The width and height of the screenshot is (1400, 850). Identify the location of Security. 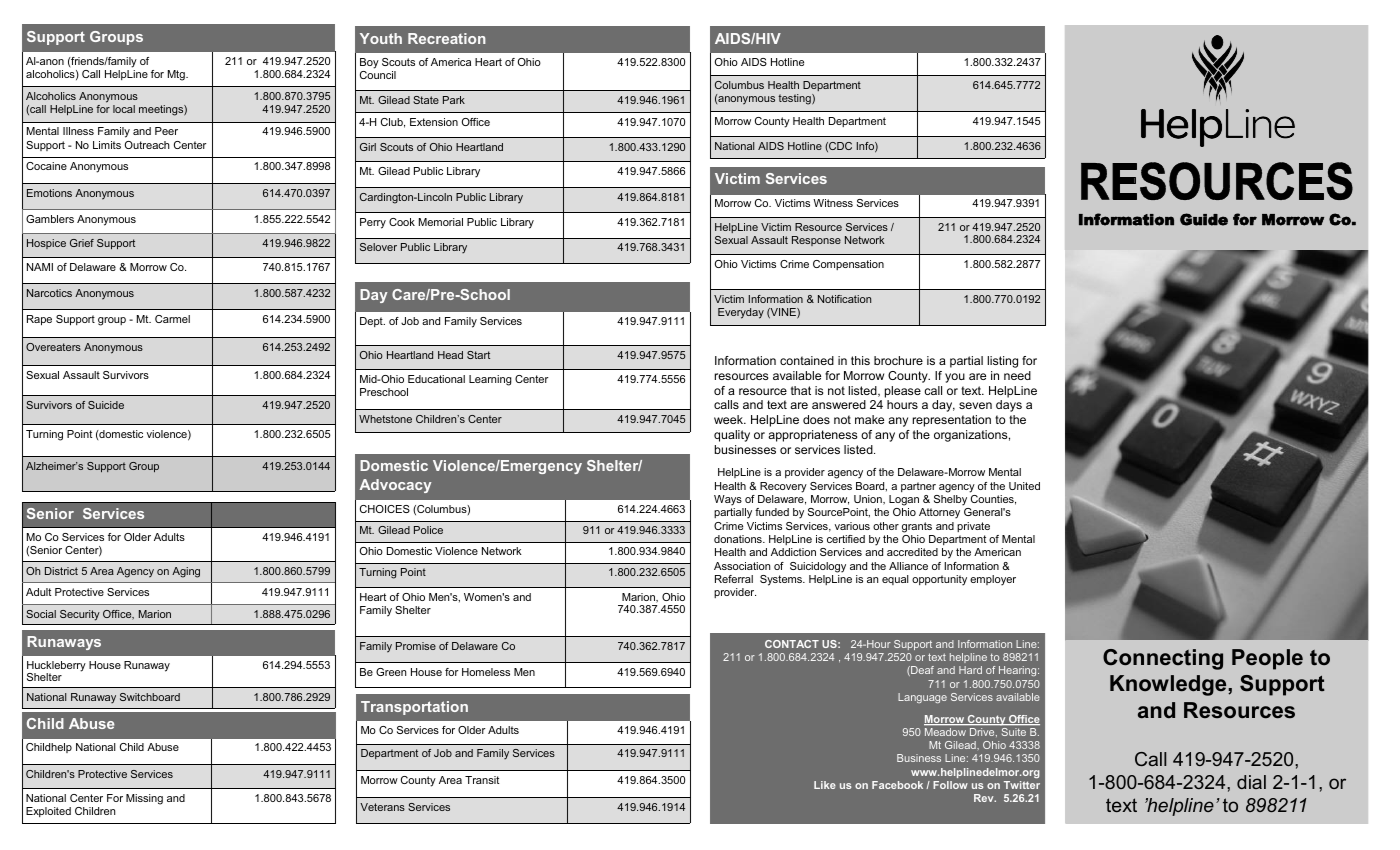
(80, 615).
